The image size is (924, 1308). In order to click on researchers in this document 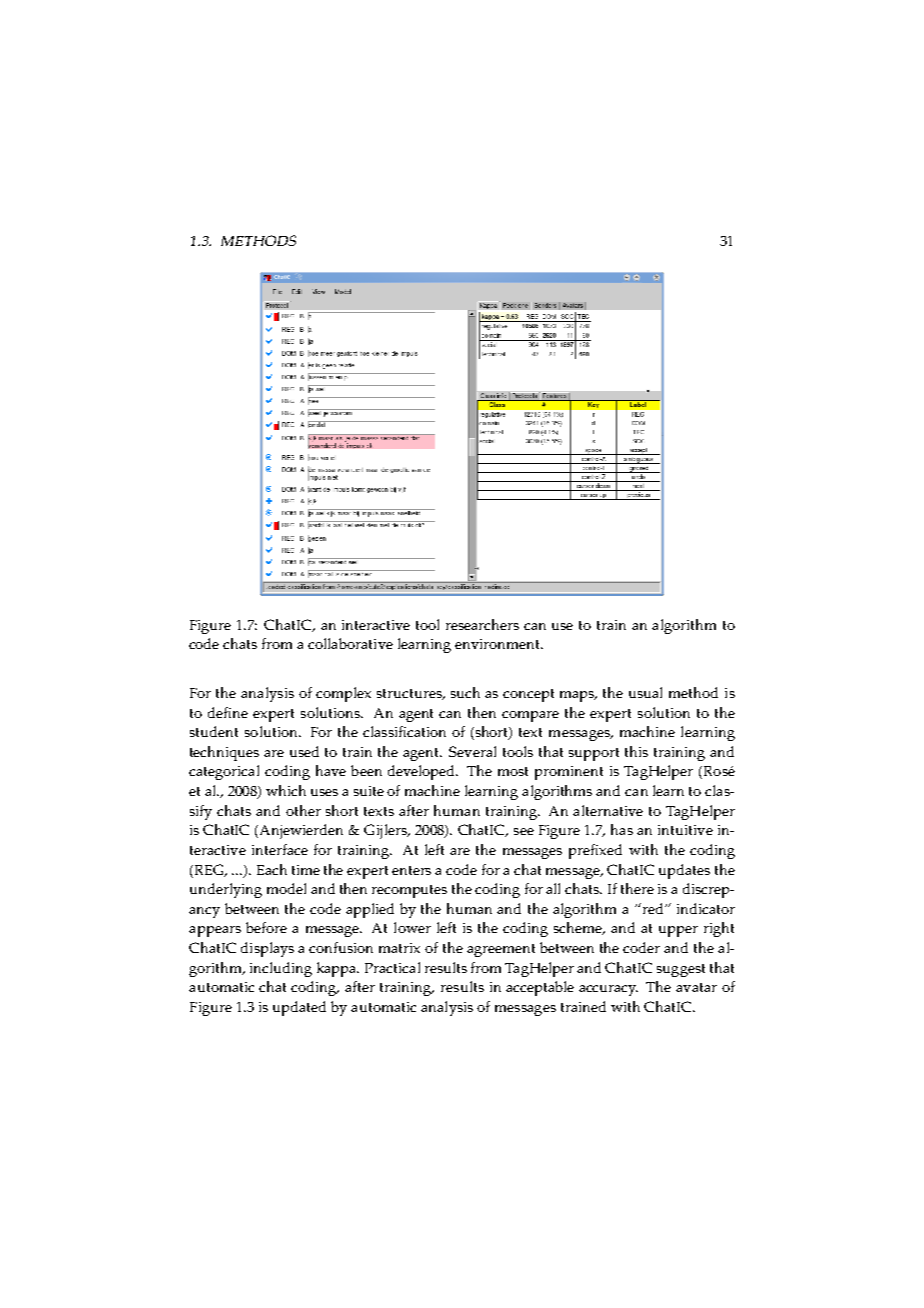, I will do `click(482, 624)`.
